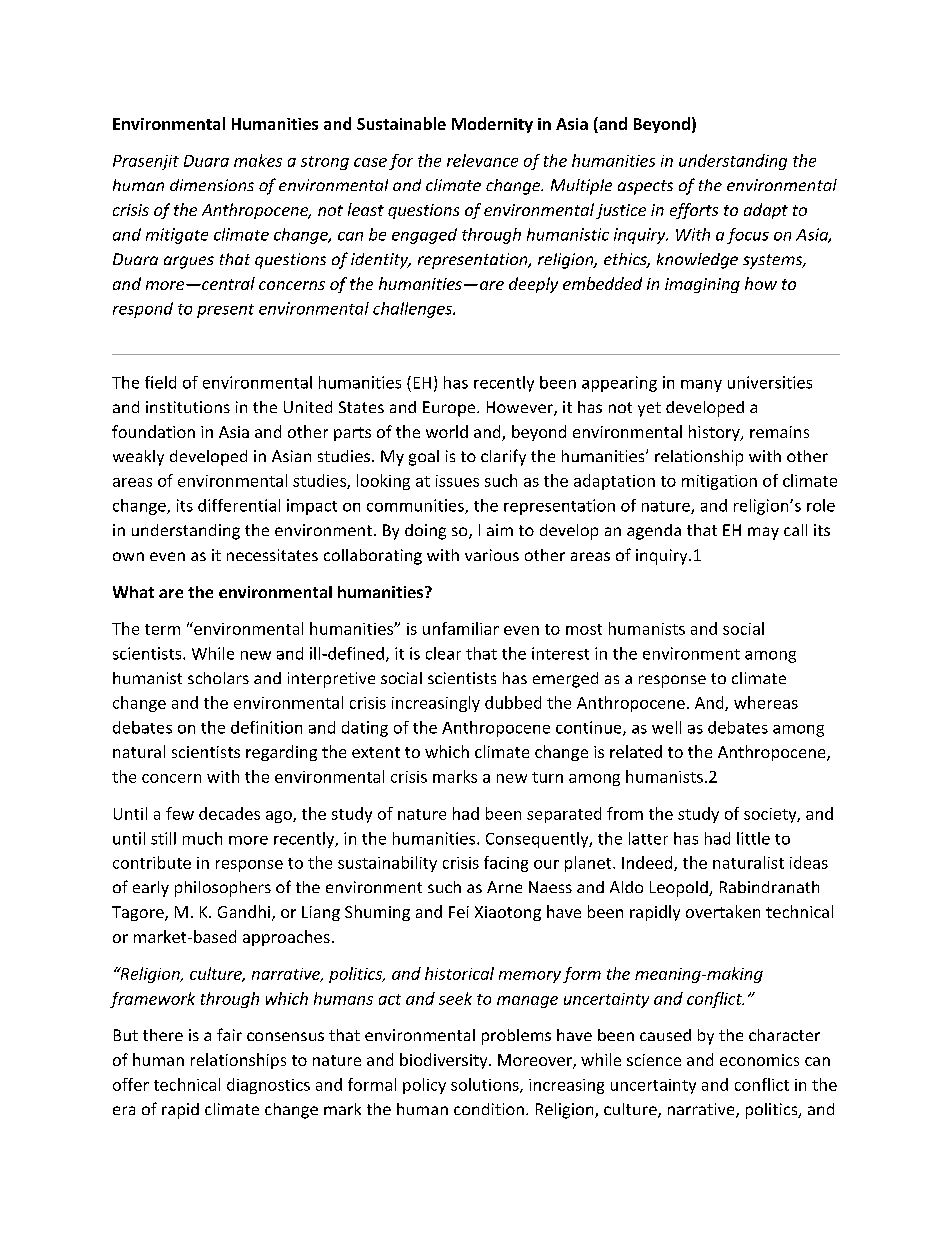 Image resolution: width=952 pixels, height=1233 pixels. Describe the element at coordinates (486, 1085) in the screenshot. I see `solutions` at that location.
